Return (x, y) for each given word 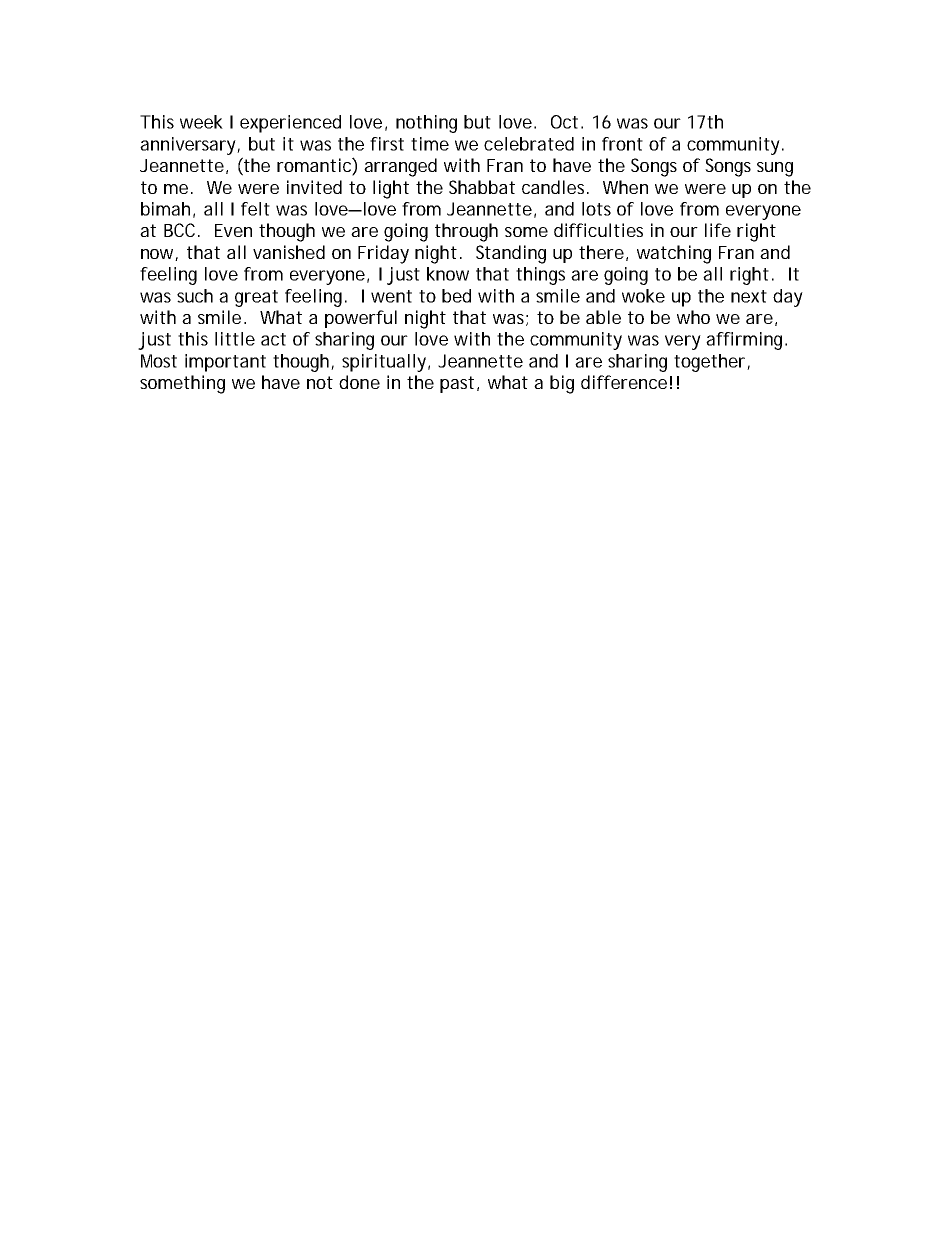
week (201, 122)
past (459, 384)
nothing (426, 124)
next (749, 296)
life (718, 230)
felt (255, 209)
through (466, 232)
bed (456, 296)
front (622, 144)
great (256, 298)
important (225, 363)
